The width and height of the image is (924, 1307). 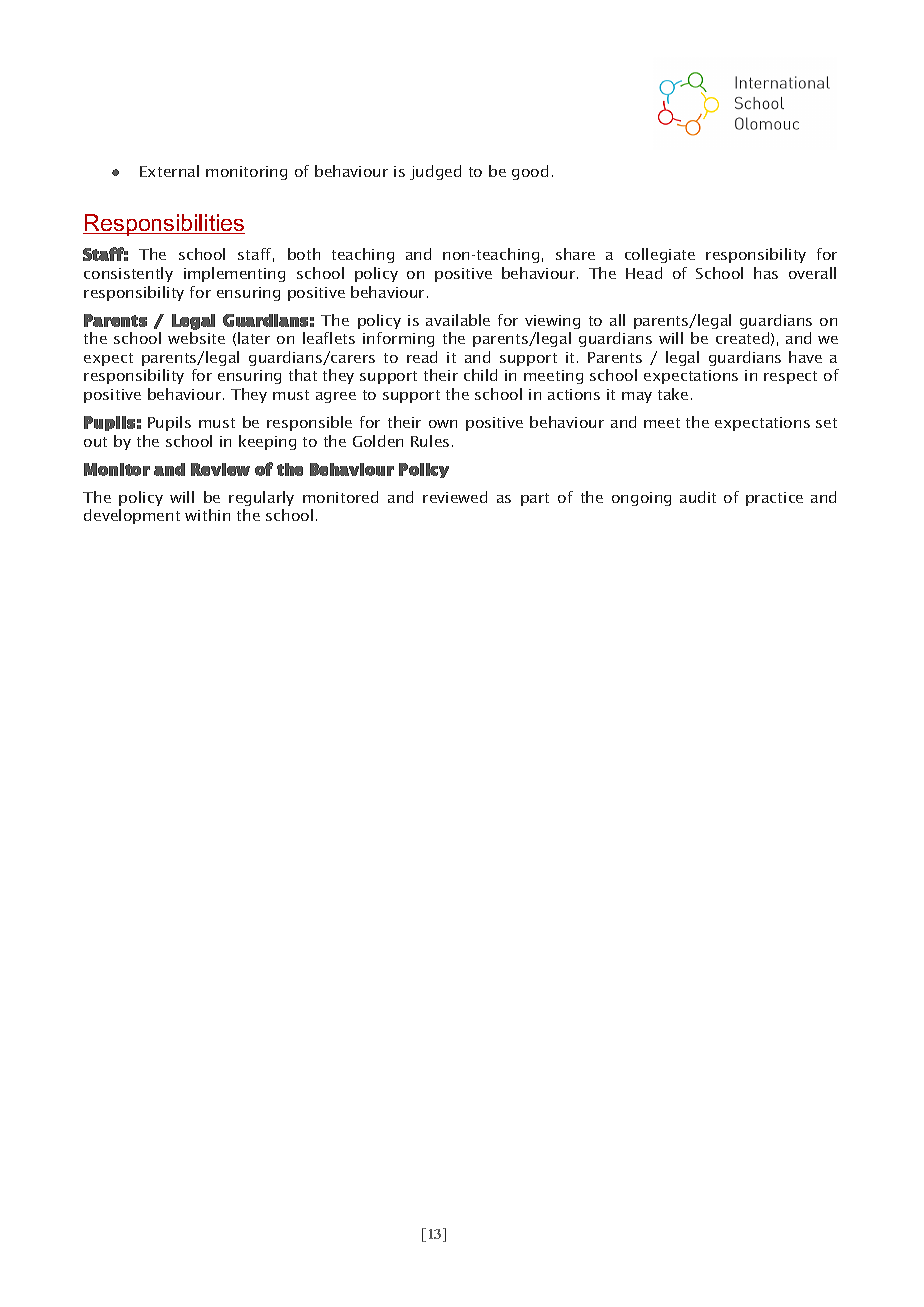 I want to click on External, so click(x=169, y=171).
